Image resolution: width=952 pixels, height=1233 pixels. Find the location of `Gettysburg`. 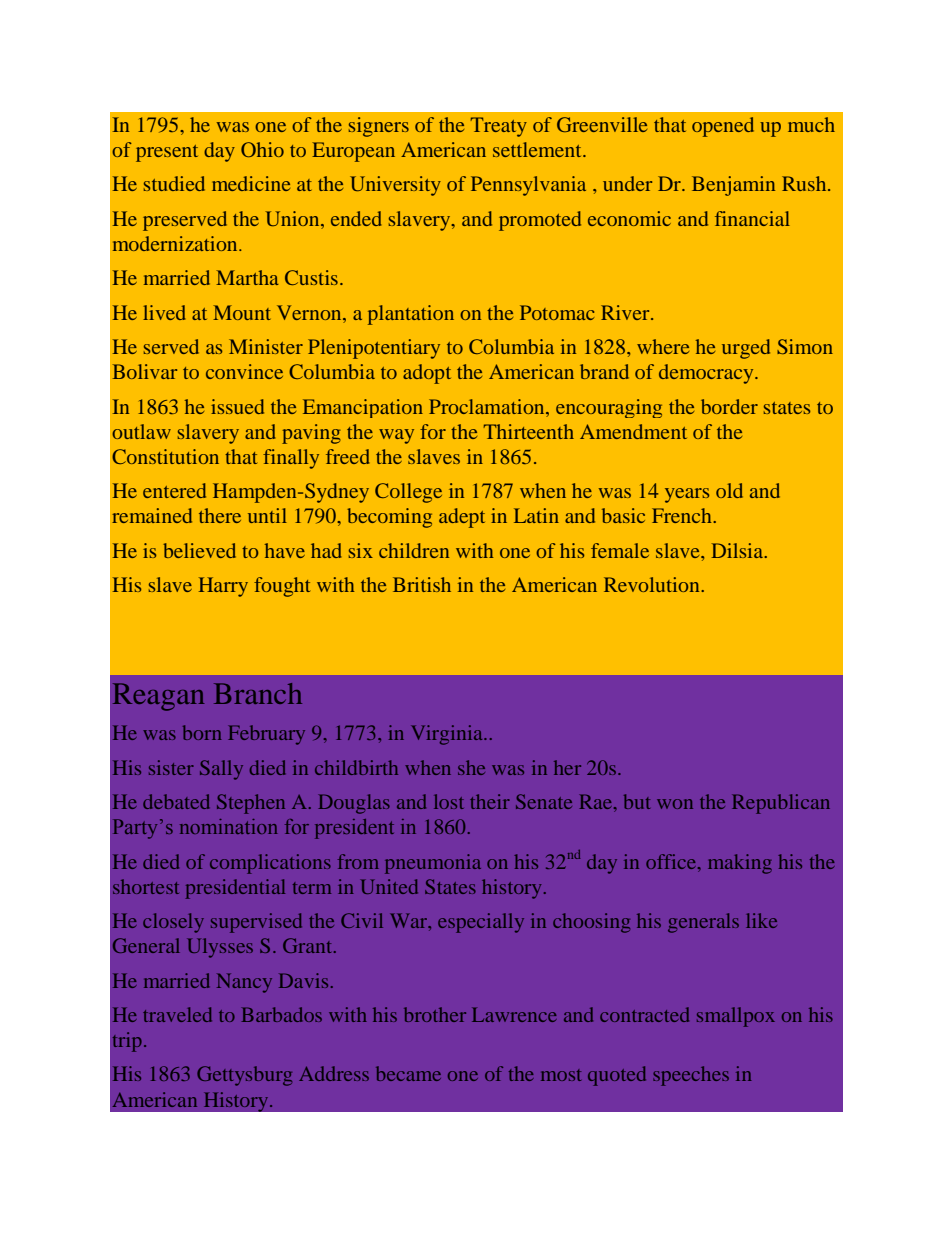

Gettysburg is located at coordinates (244, 1076).
